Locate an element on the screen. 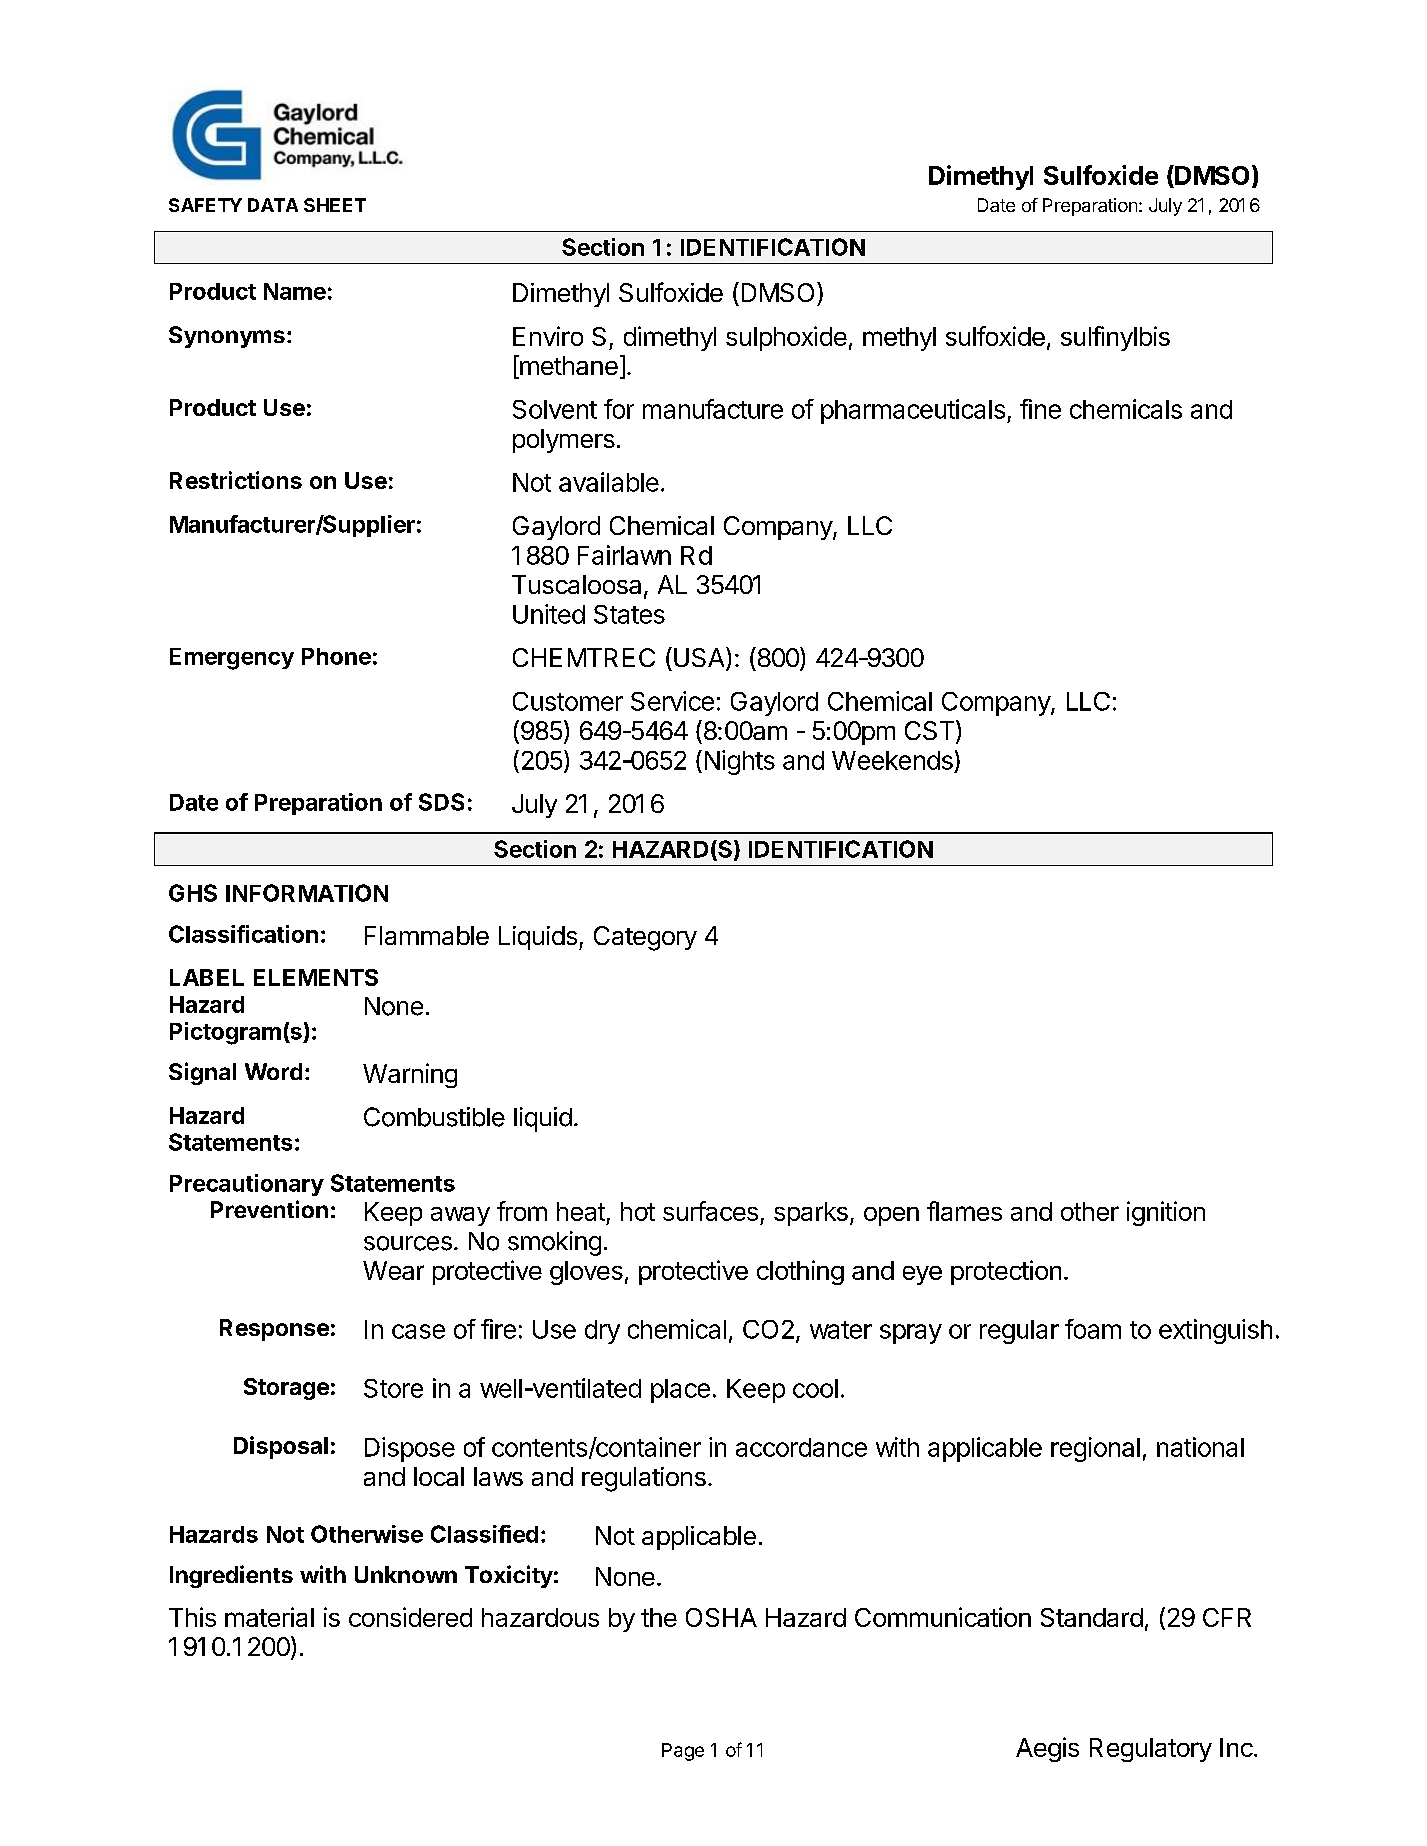  Nights is located at coordinates (740, 762).
